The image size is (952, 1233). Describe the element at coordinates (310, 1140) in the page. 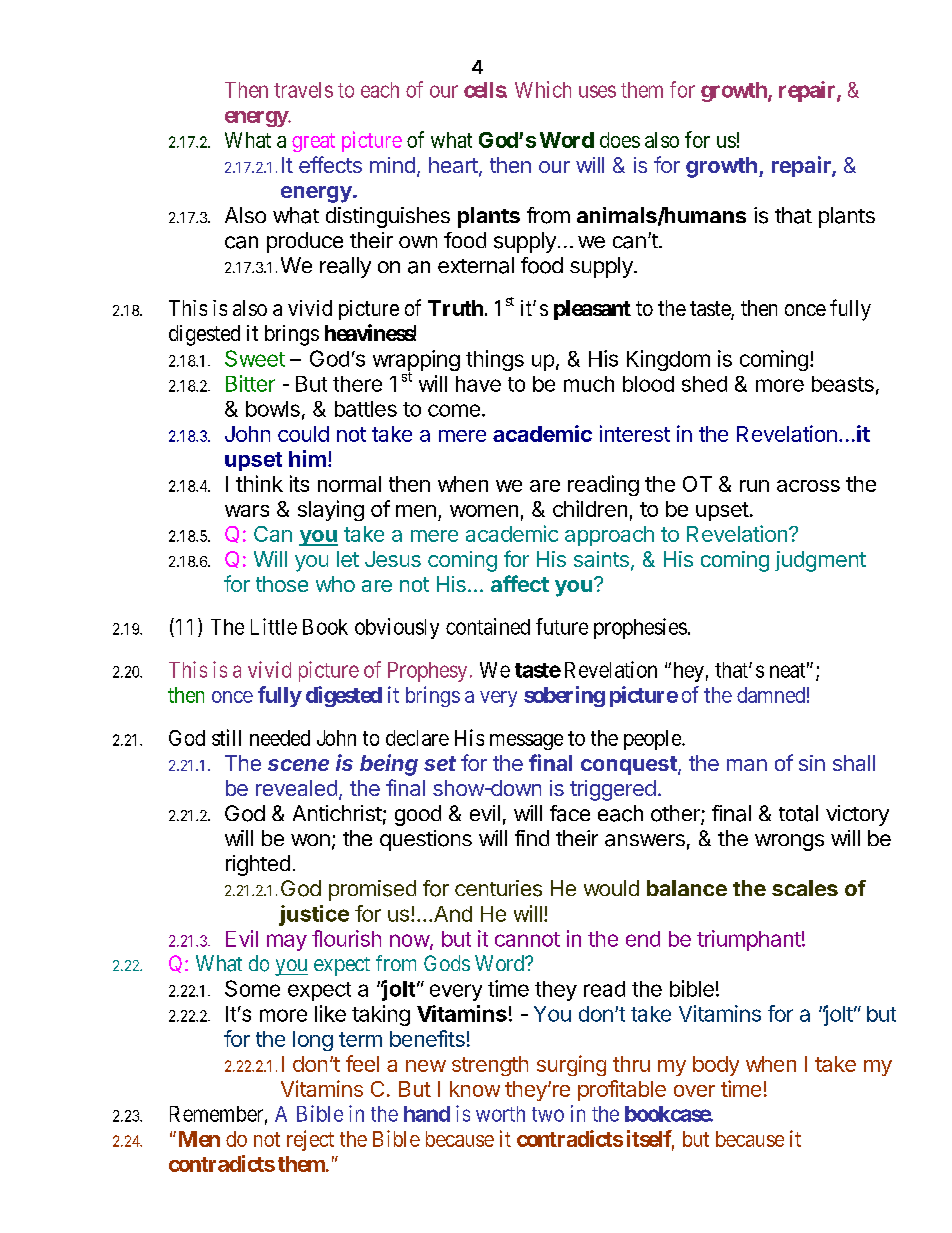

I see `reject` at that location.
